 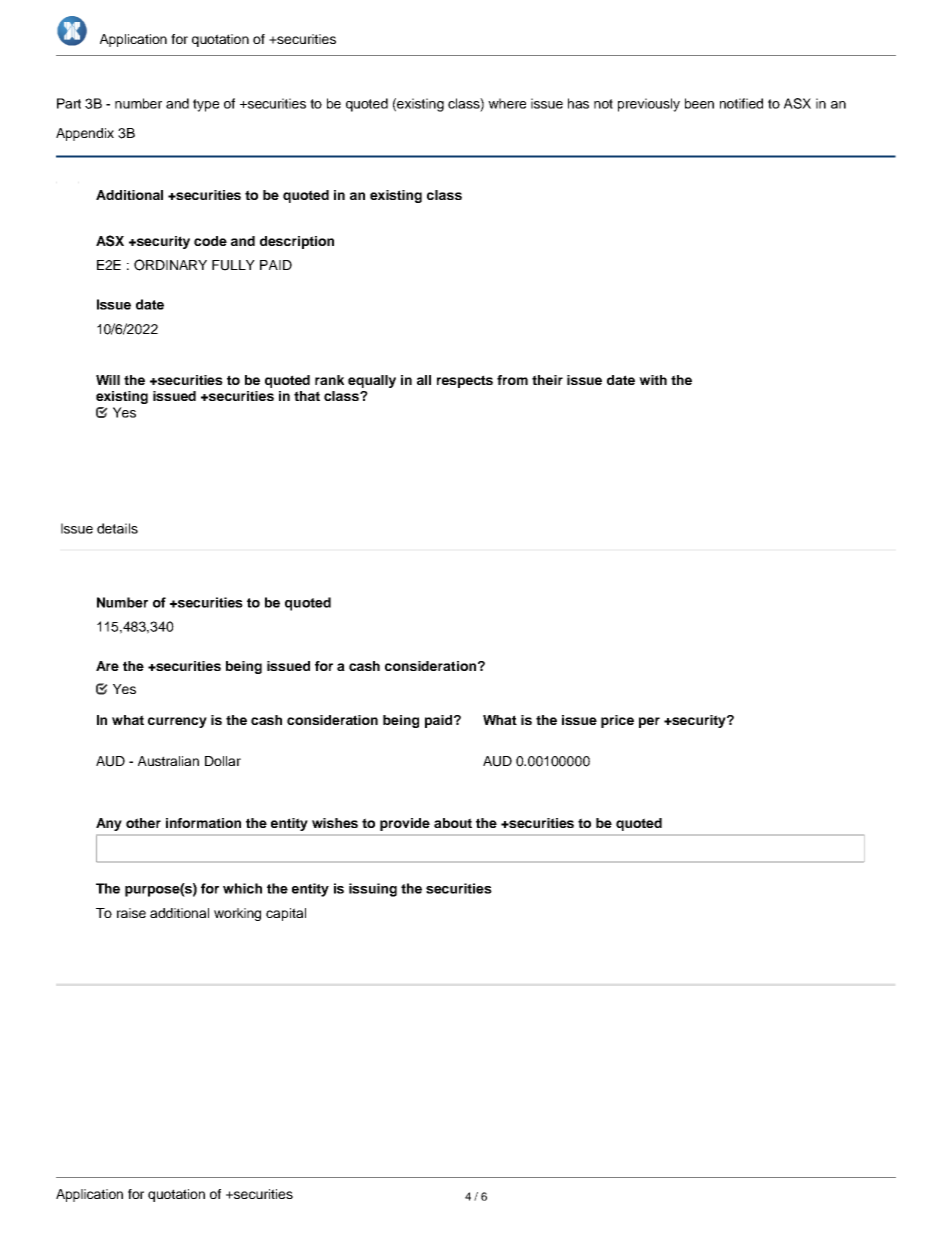 I want to click on Are, so click(x=107, y=666).
